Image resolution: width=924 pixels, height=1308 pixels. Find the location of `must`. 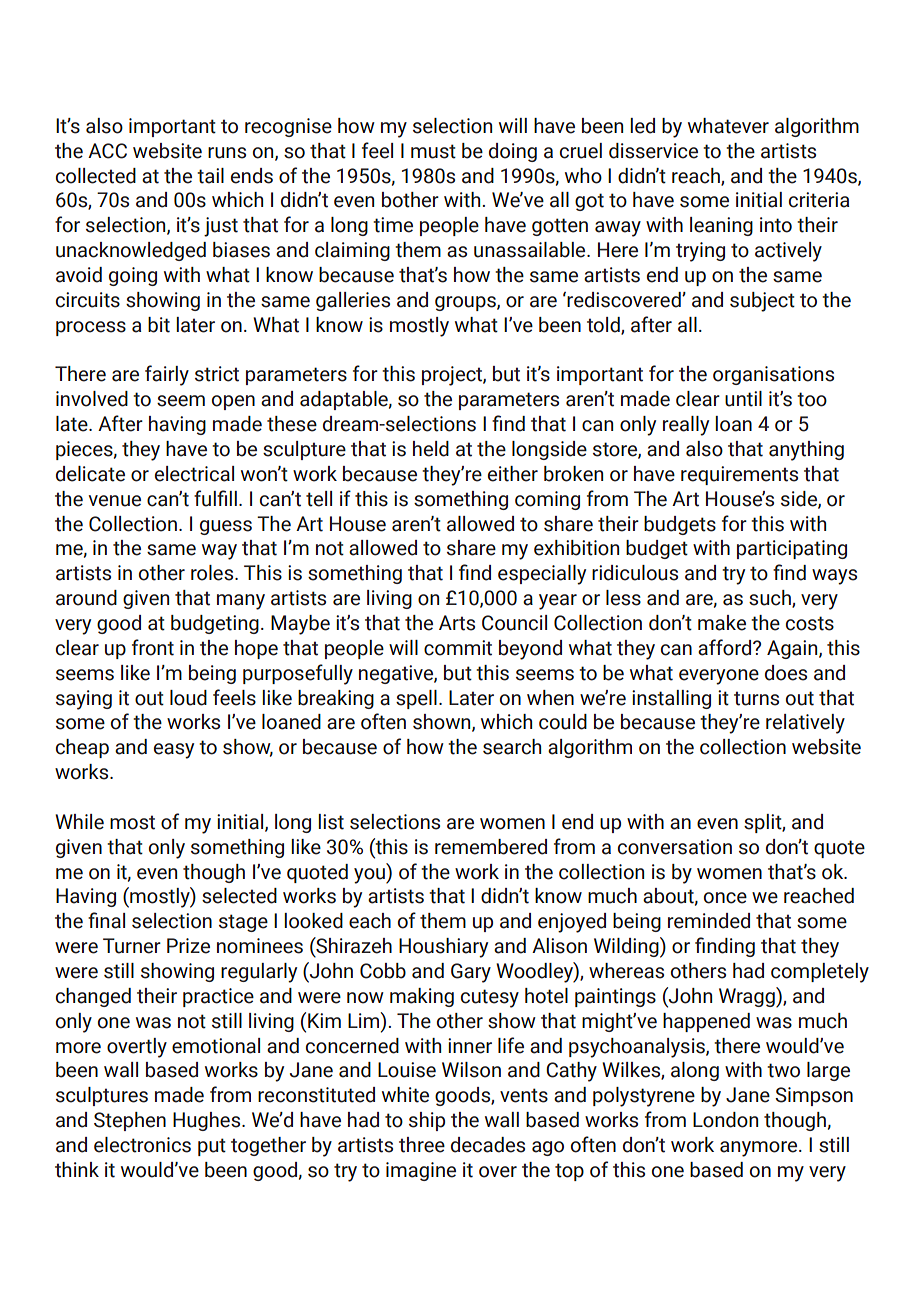

must is located at coordinates (433, 151).
